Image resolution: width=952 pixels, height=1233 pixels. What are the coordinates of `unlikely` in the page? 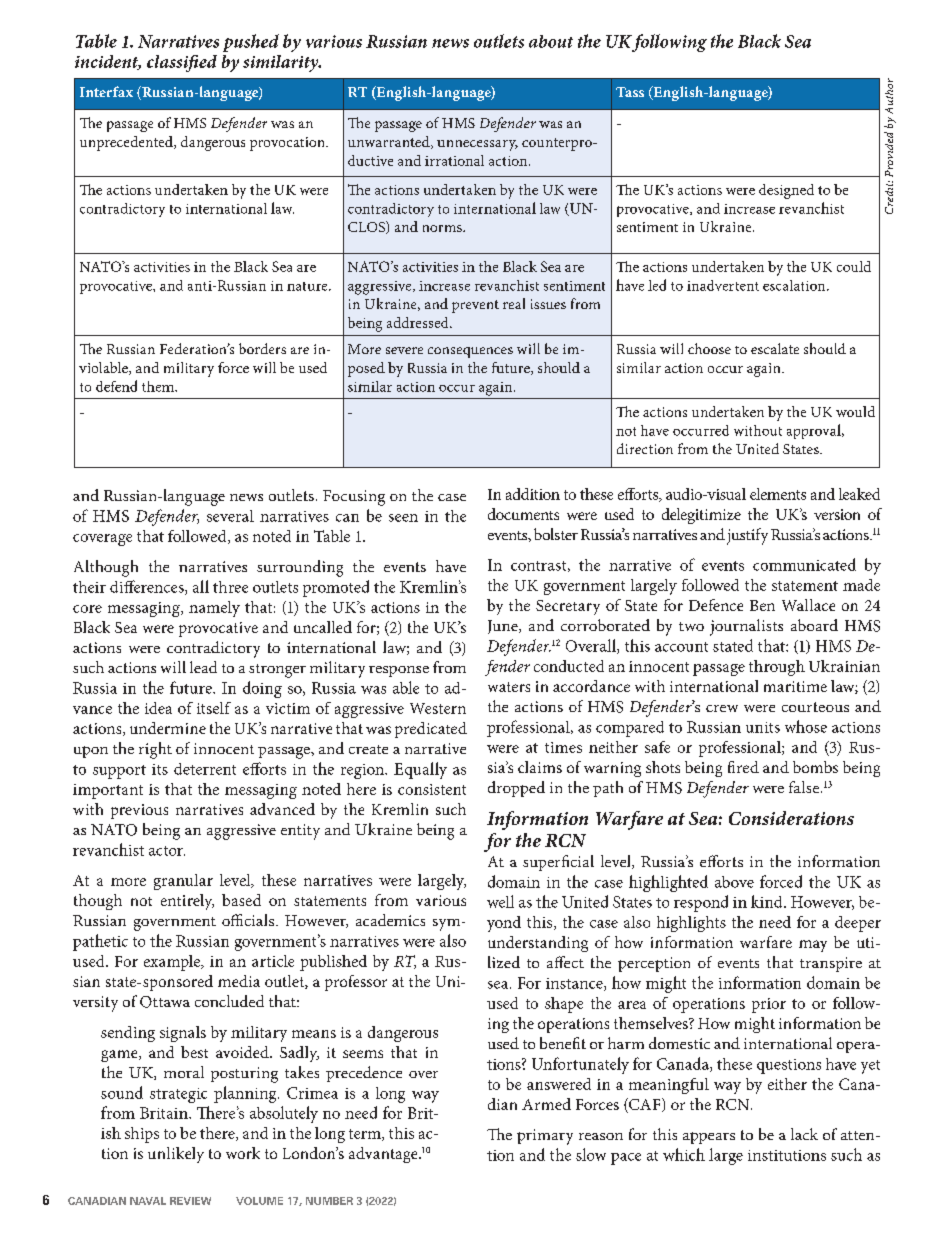 It's located at (176, 1155).
